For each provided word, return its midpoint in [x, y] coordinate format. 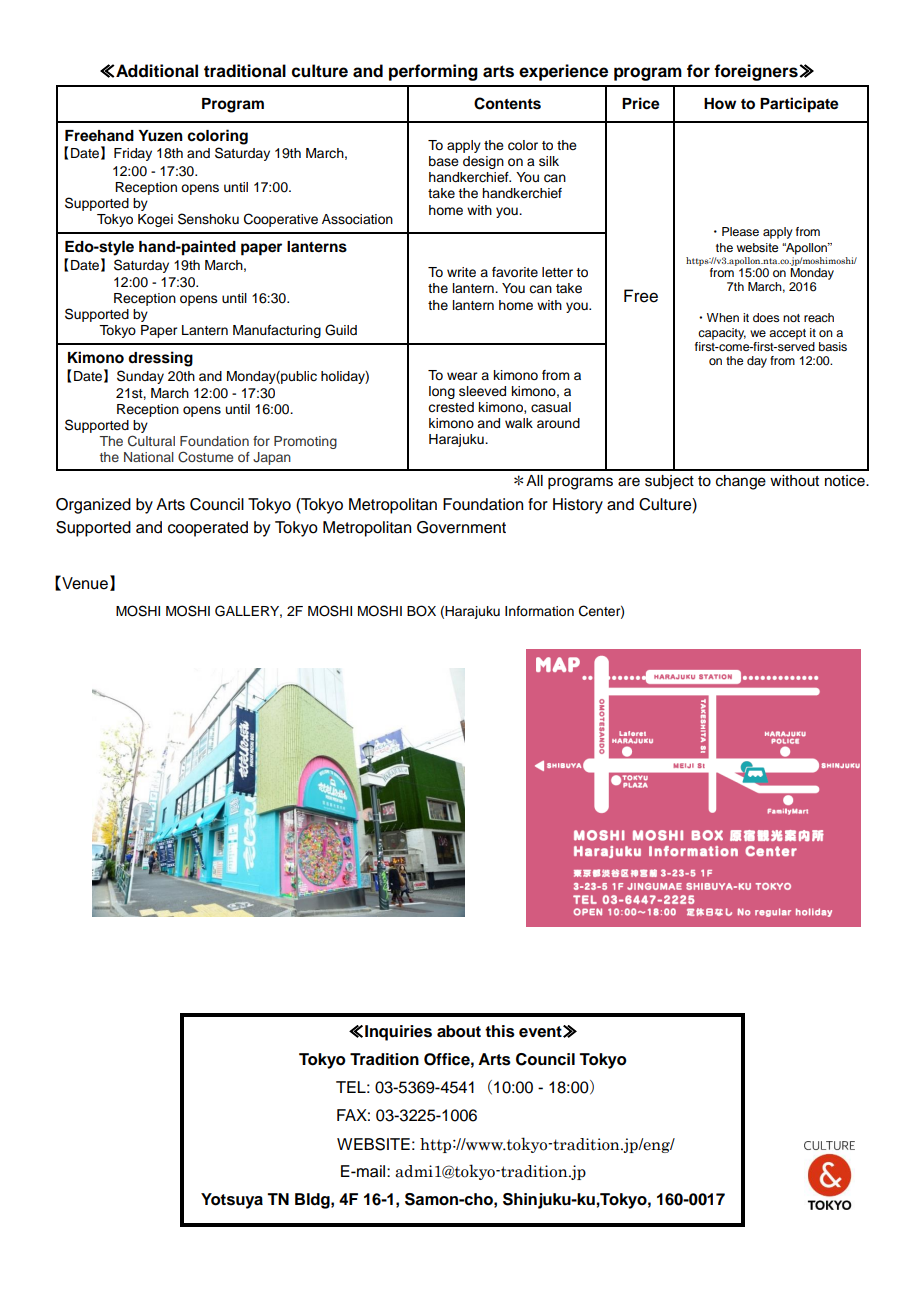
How [720, 104]
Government [461, 527]
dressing [160, 359]
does [766, 317]
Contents [507, 103]
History [578, 506]
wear [462, 376]
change [741, 482]
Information [539, 611]
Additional [156, 71]
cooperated [208, 529]
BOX [421, 611]
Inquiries [398, 1033]
